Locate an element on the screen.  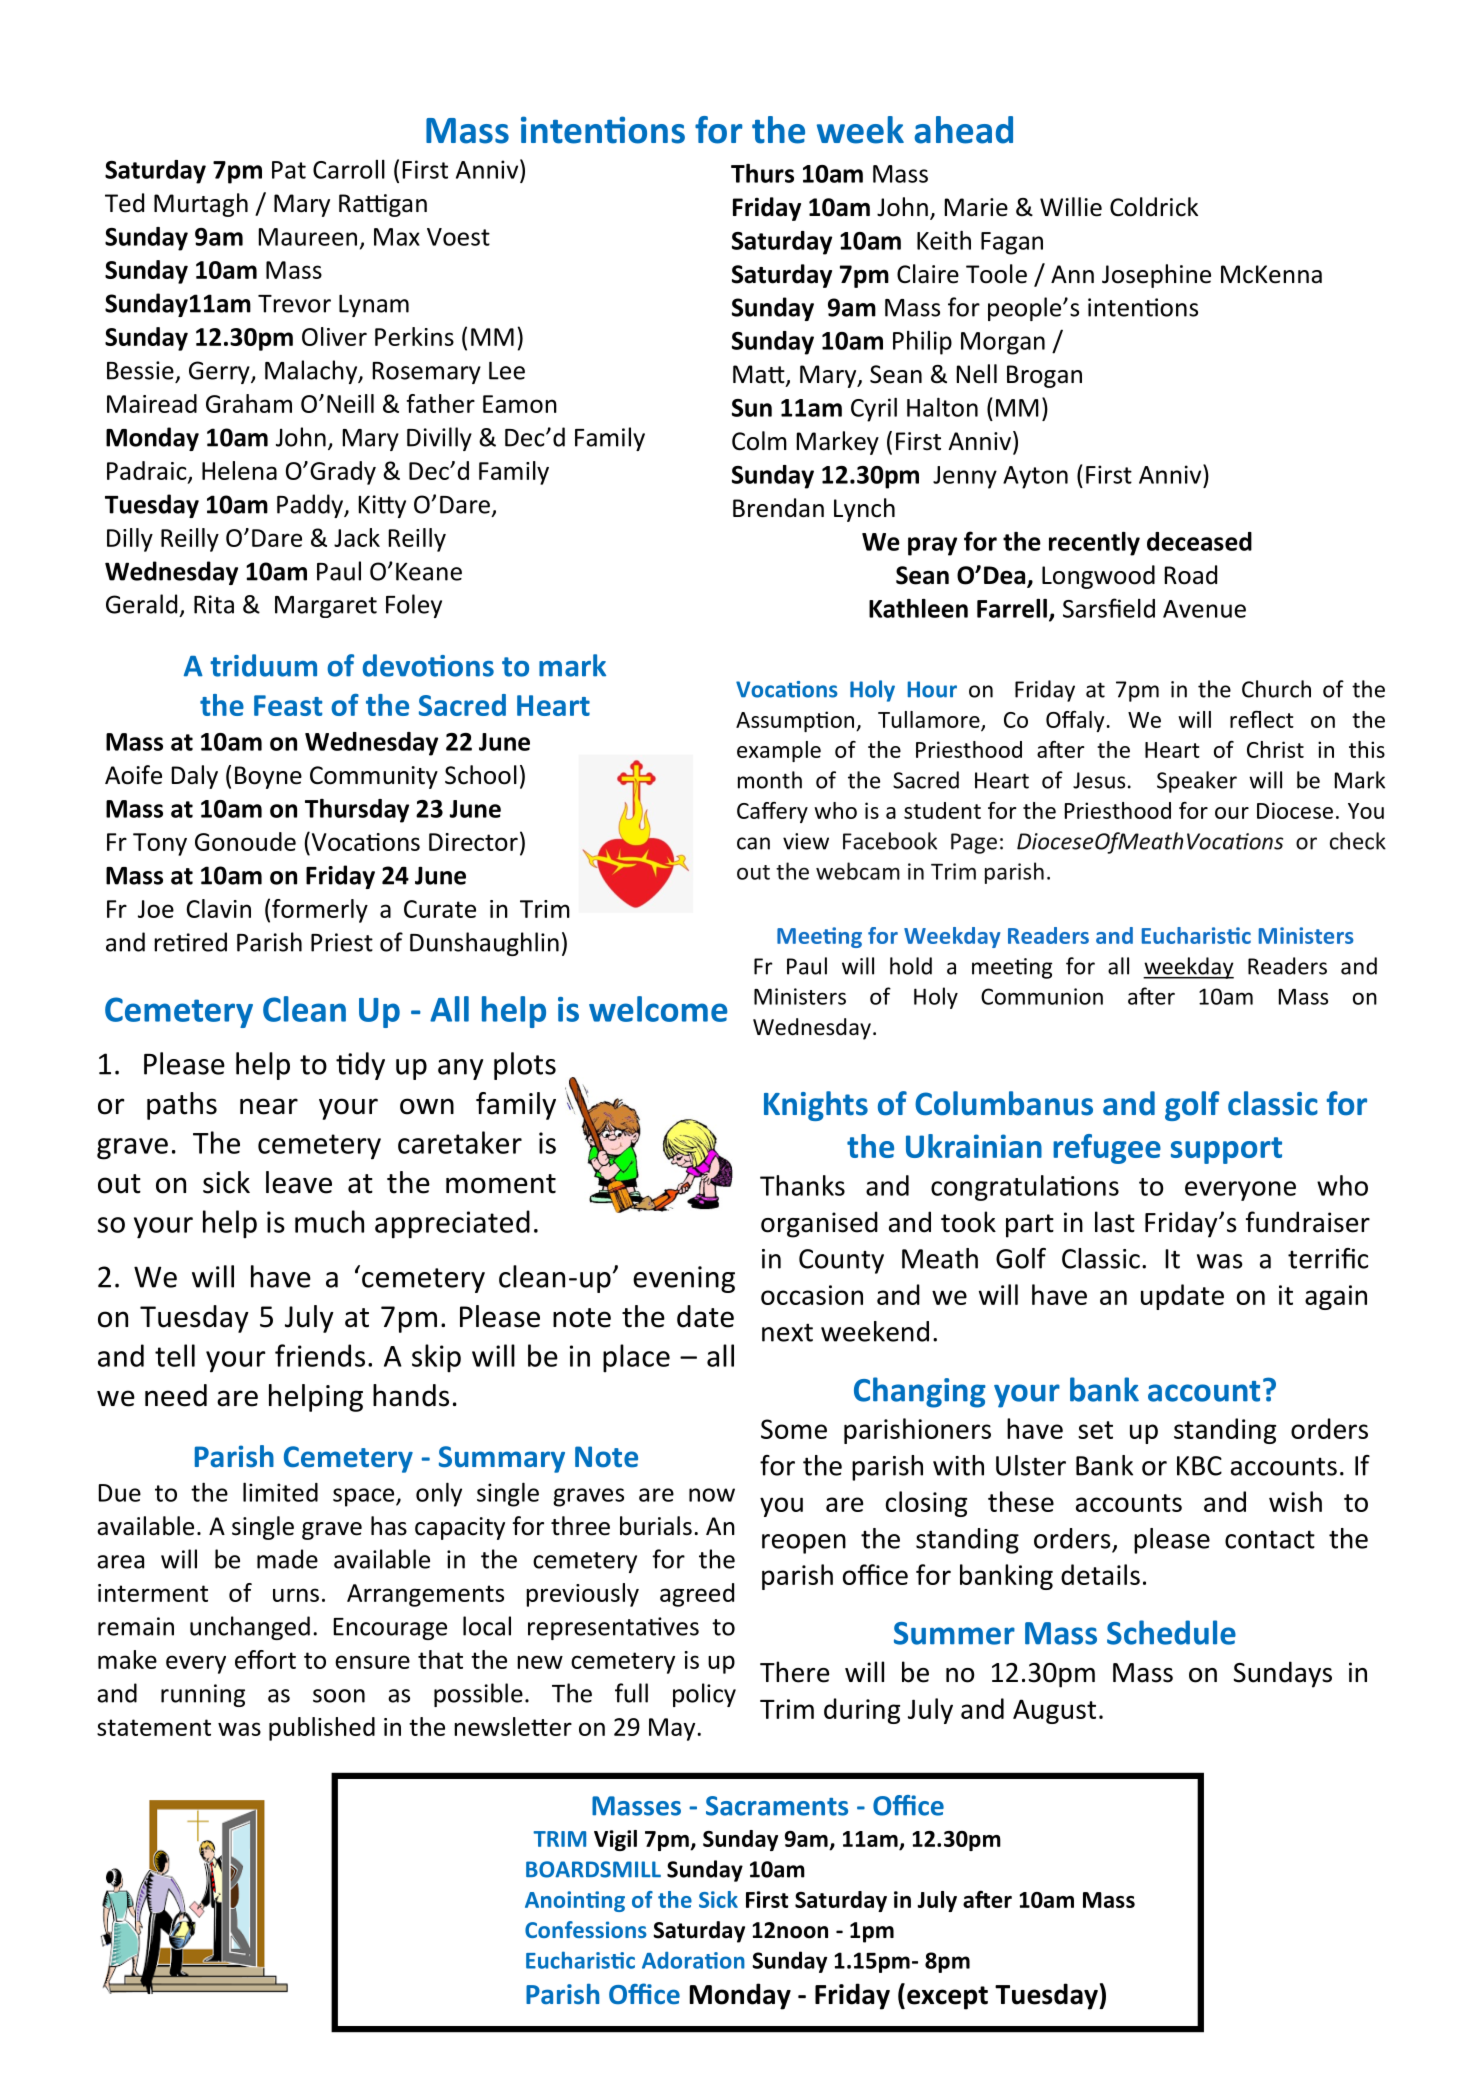
Adoration is located at coordinates (693, 1960).
